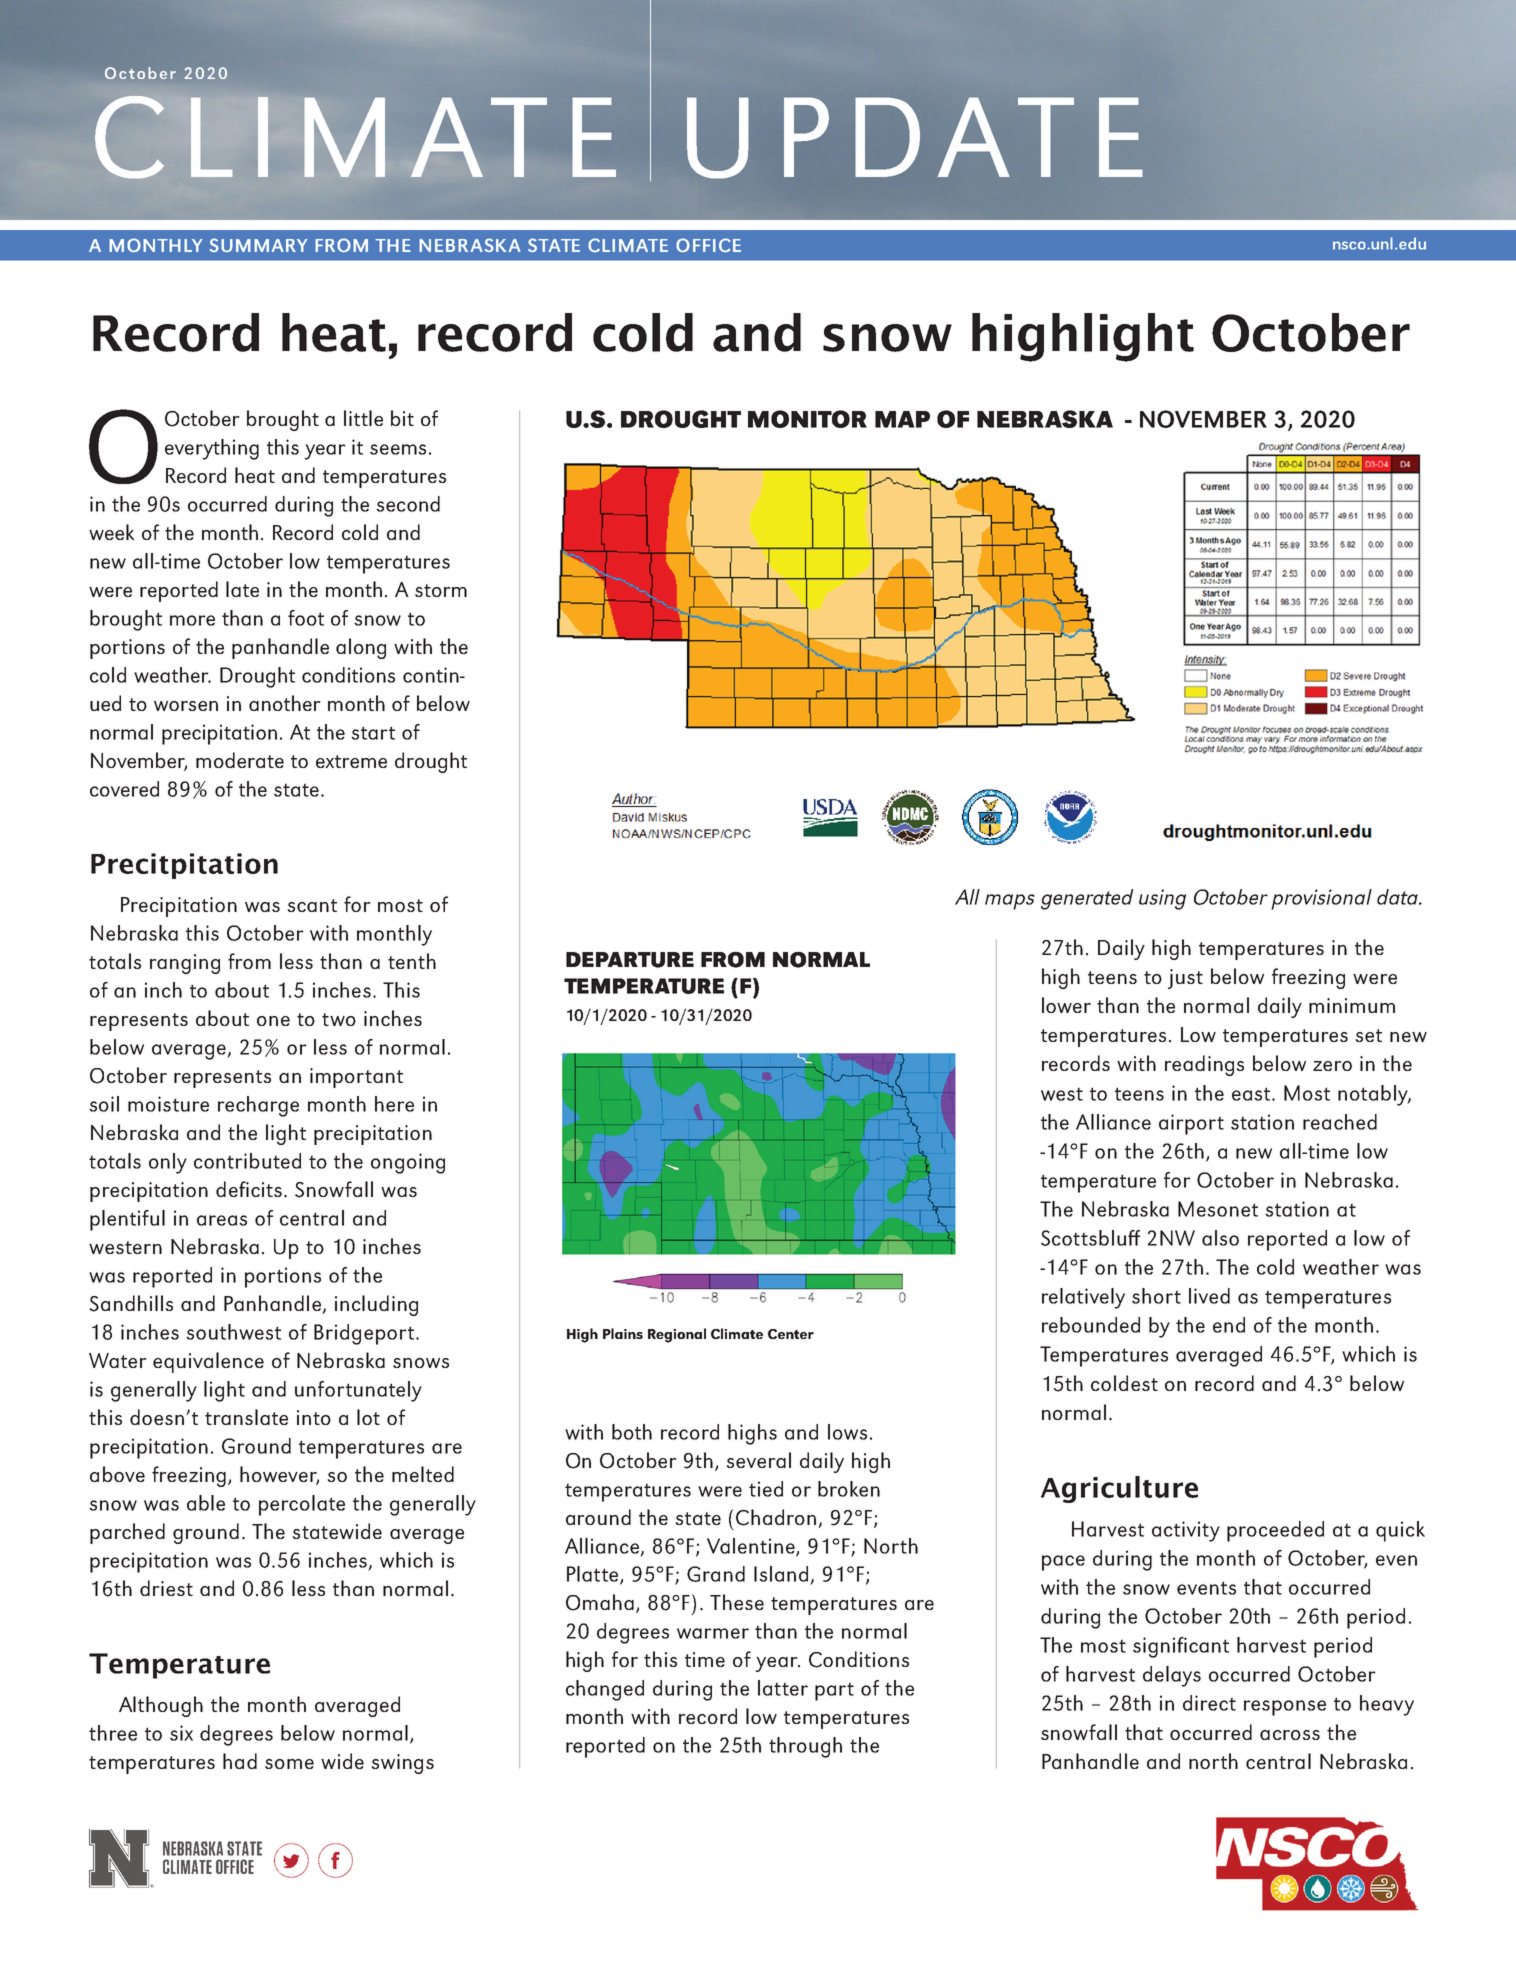 This screenshot has height=1962, width=1516. I want to click on six, so click(181, 1733).
